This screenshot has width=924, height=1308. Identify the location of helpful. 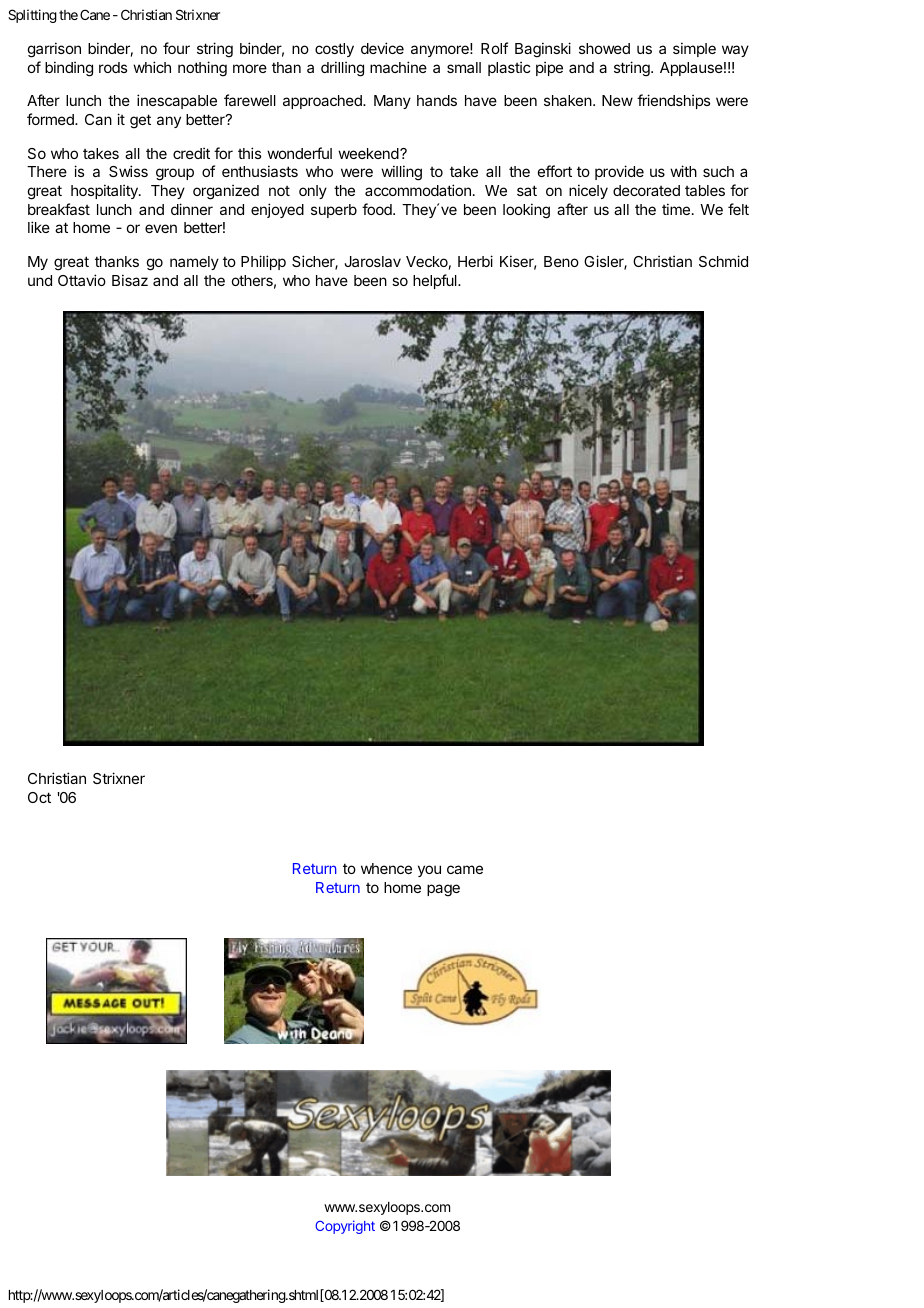
(436, 281).
